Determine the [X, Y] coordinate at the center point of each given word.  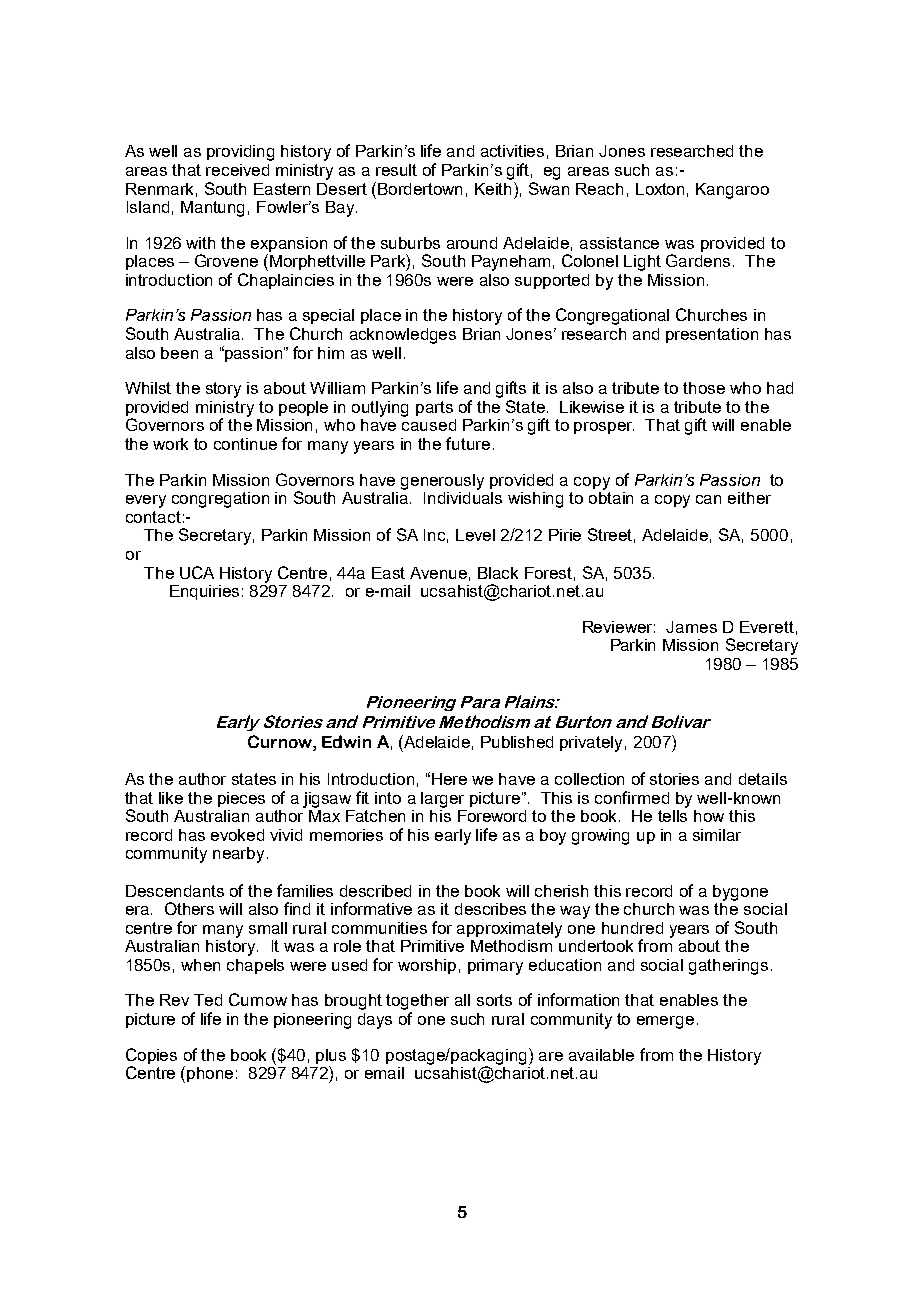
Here [449, 779]
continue [245, 444]
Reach [599, 189]
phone [210, 1074]
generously [442, 482]
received [237, 170]
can [708, 499]
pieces [241, 799]
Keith [495, 188]
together [417, 1003]
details [763, 779]
